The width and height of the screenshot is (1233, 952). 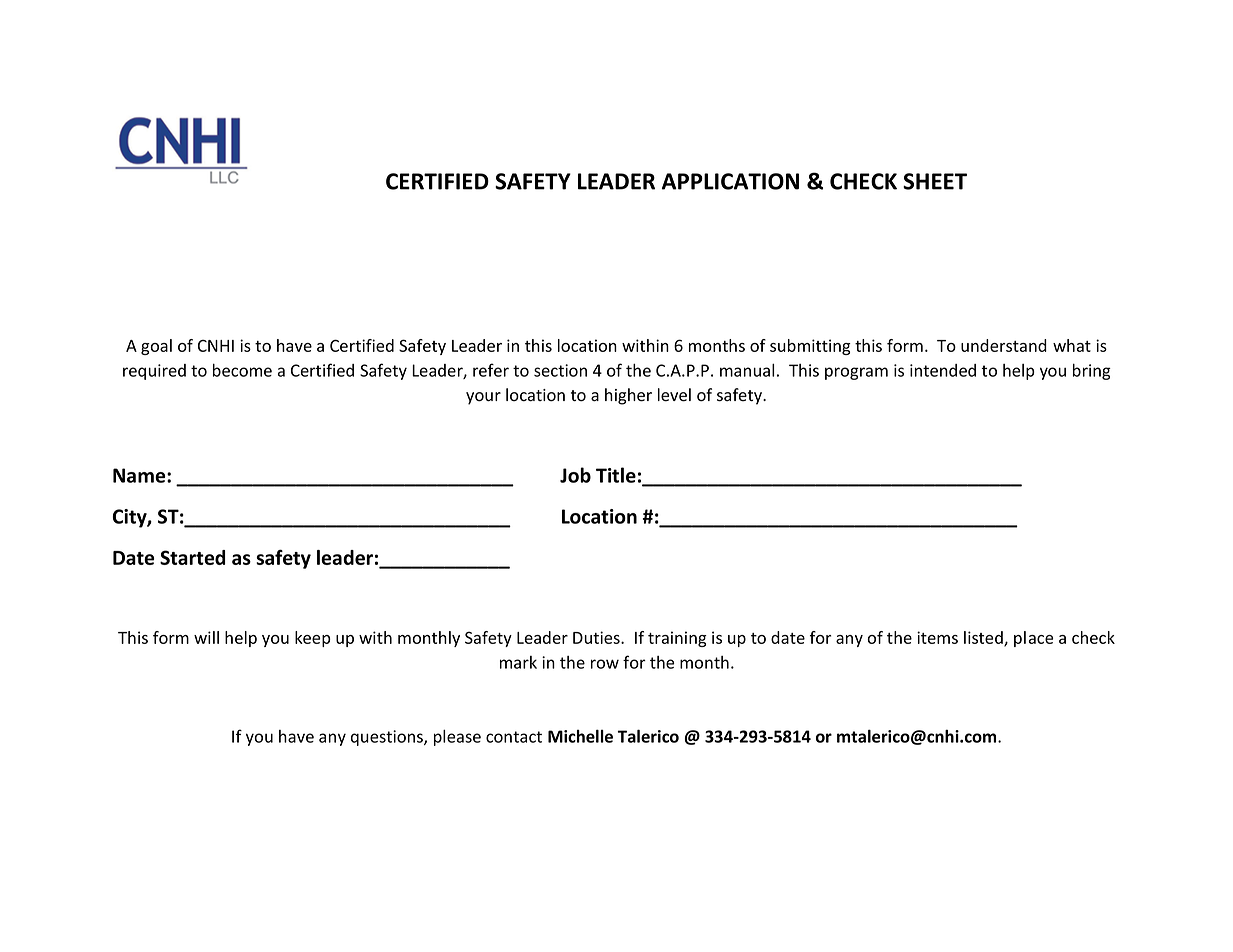 What do you see at coordinates (575, 475) in the screenshot?
I see `Job` at bounding box center [575, 475].
